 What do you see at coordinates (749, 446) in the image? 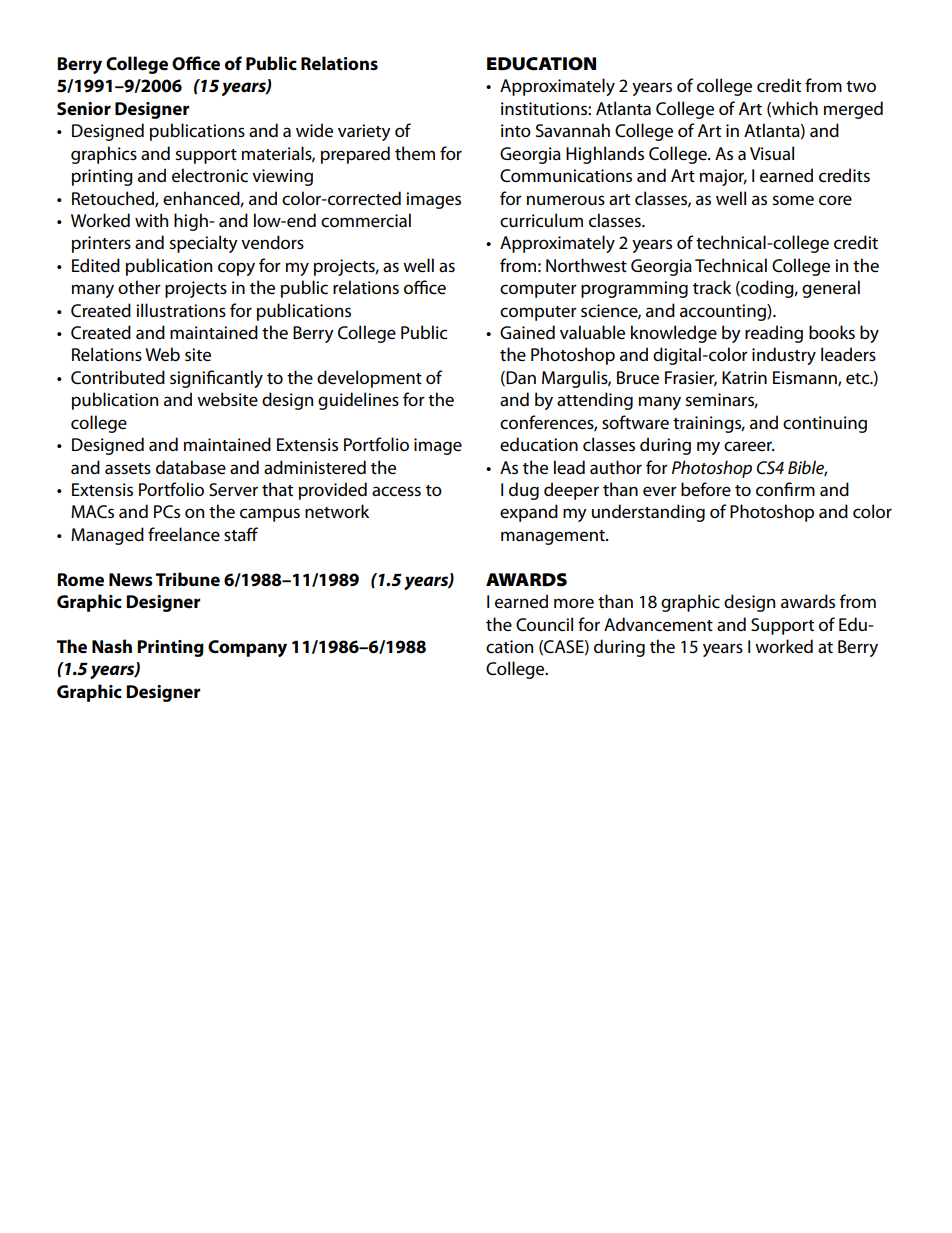
I see `career` at bounding box center [749, 446].
